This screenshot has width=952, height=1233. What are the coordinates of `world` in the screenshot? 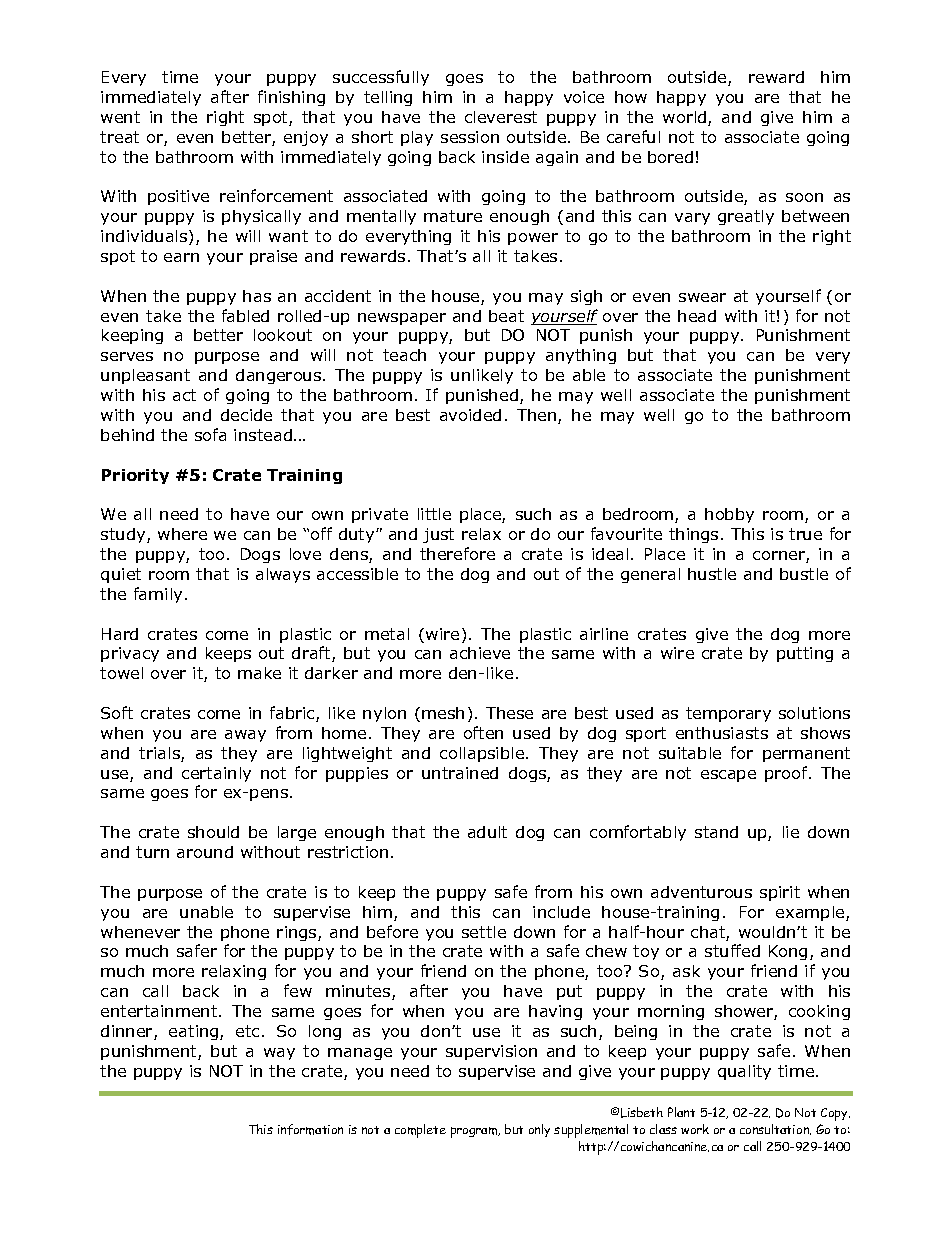 It's located at (686, 118).
